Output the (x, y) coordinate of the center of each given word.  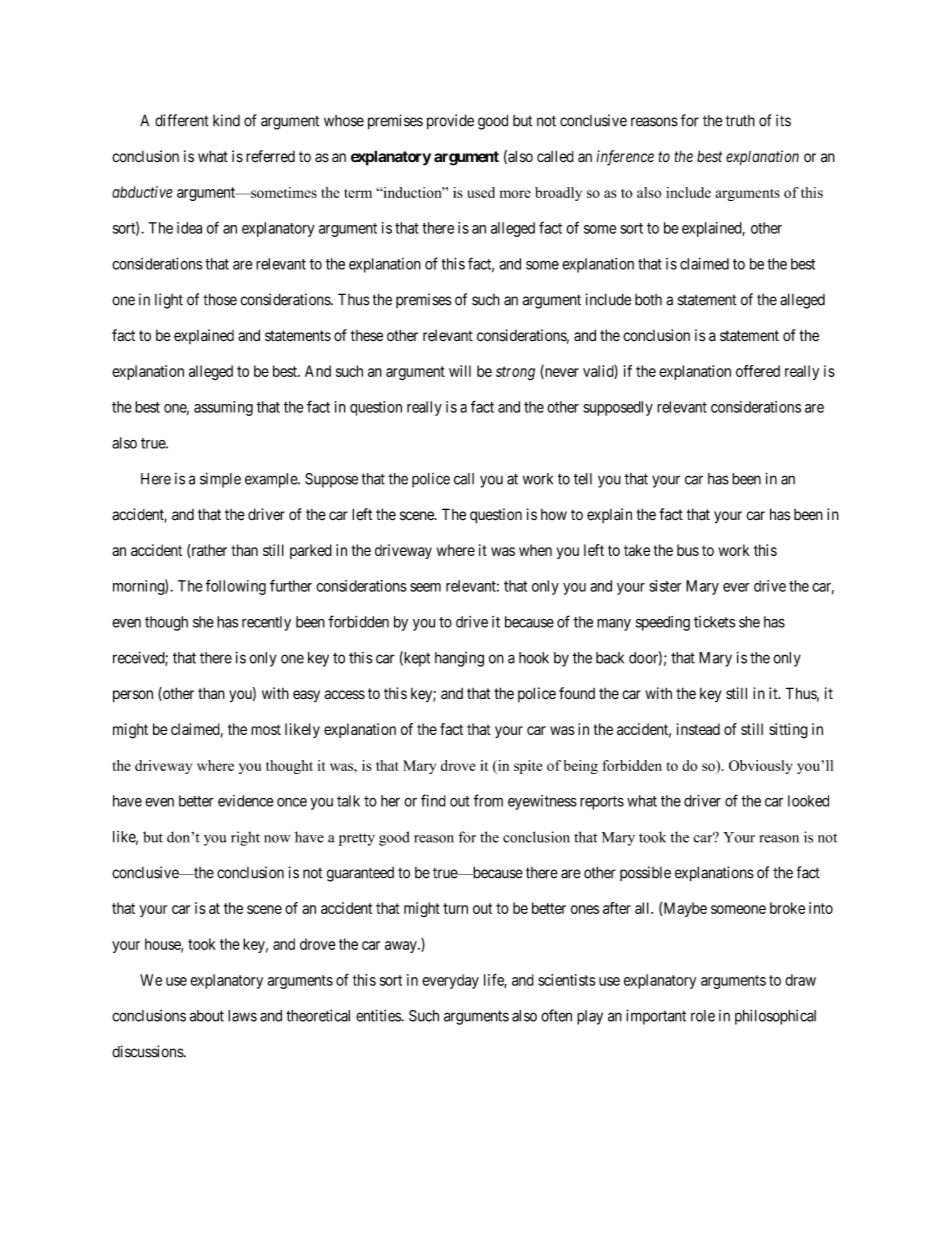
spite (528, 767)
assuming (223, 408)
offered (758, 371)
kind (226, 120)
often (556, 1015)
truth (740, 121)
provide (450, 122)
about (207, 1016)
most (266, 729)
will (460, 371)
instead (698, 729)
